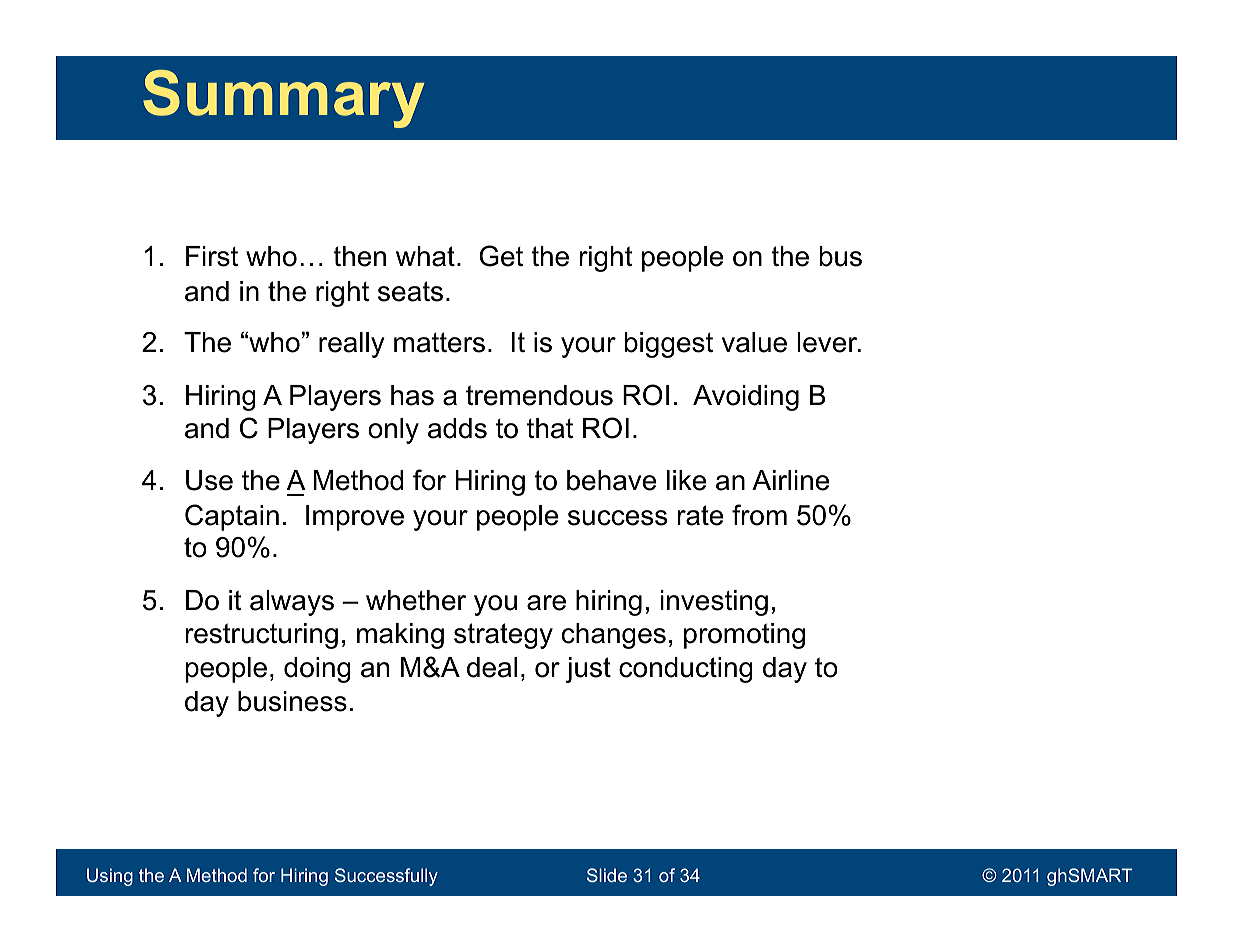 The width and height of the image is (1233, 952). I want to click on Summary, so click(283, 99).
